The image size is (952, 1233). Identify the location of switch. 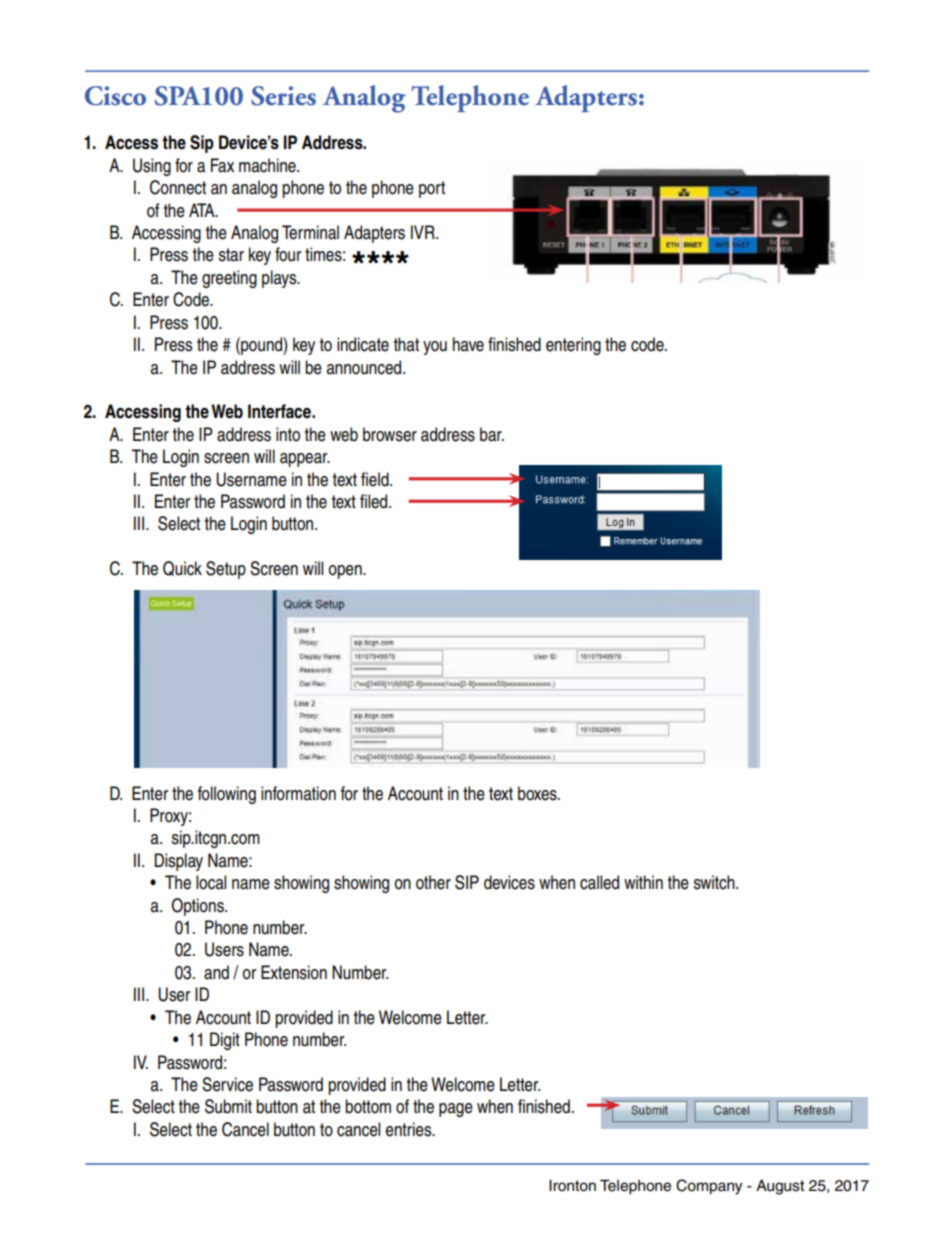
(715, 882).
